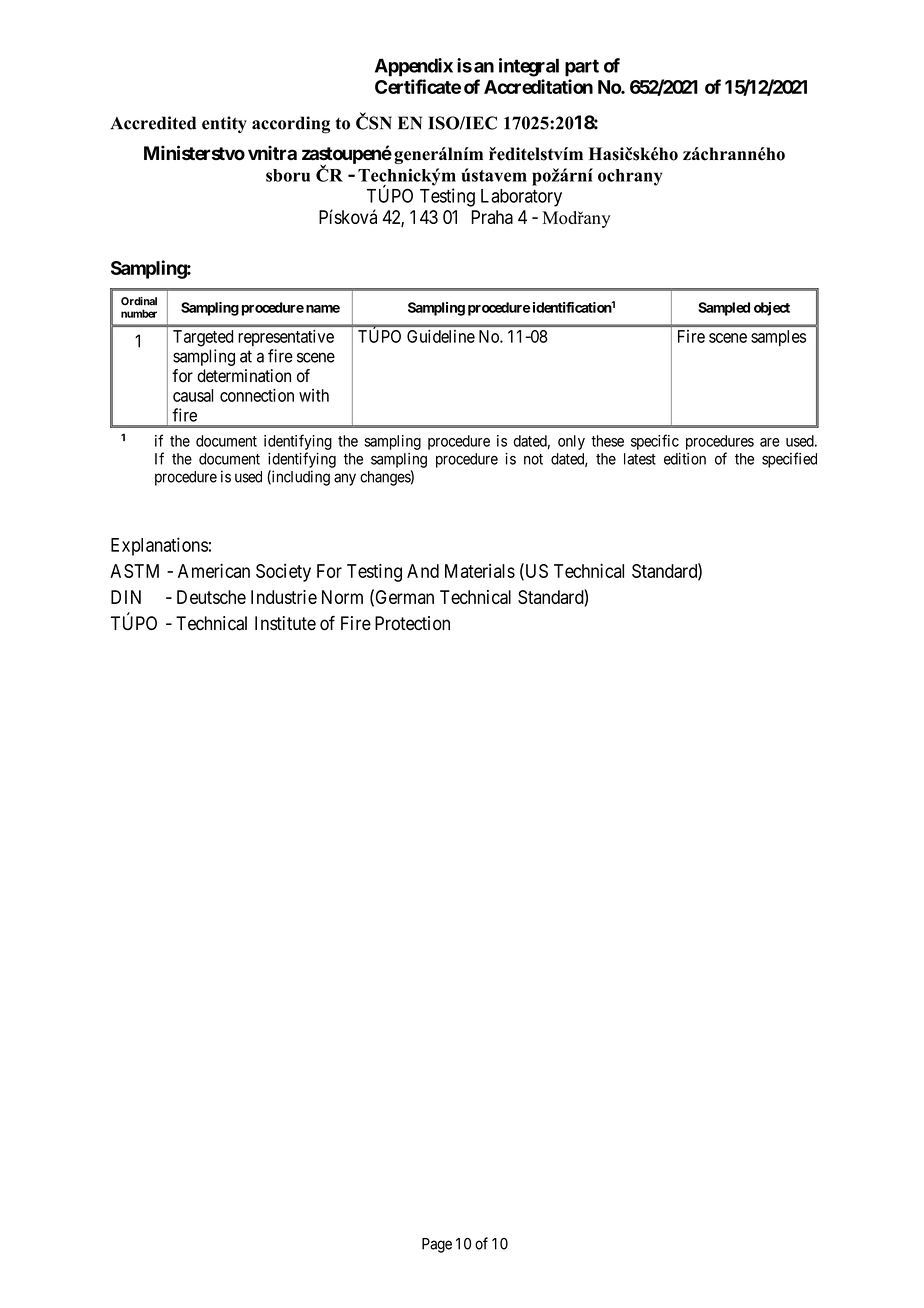 Image resolution: width=924 pixels, height=1308 pixels. Describe the element at coordinates (285, 623) in the image. I see `Institute` at that location.
